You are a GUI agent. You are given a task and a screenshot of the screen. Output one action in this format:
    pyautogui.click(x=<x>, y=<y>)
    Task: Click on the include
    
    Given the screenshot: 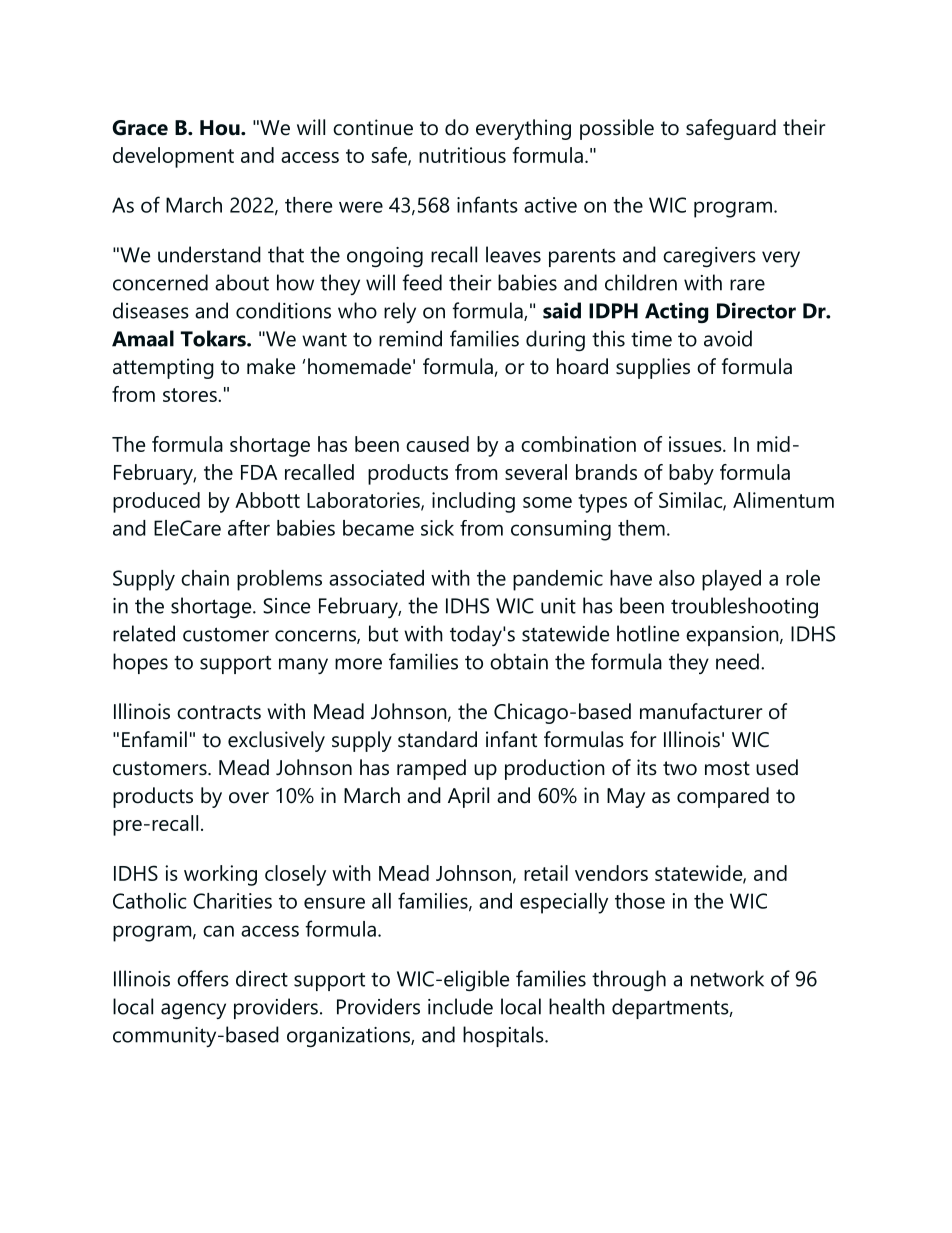 What is the action you would take?
    pyautogui.click(x=460, y=1006)
